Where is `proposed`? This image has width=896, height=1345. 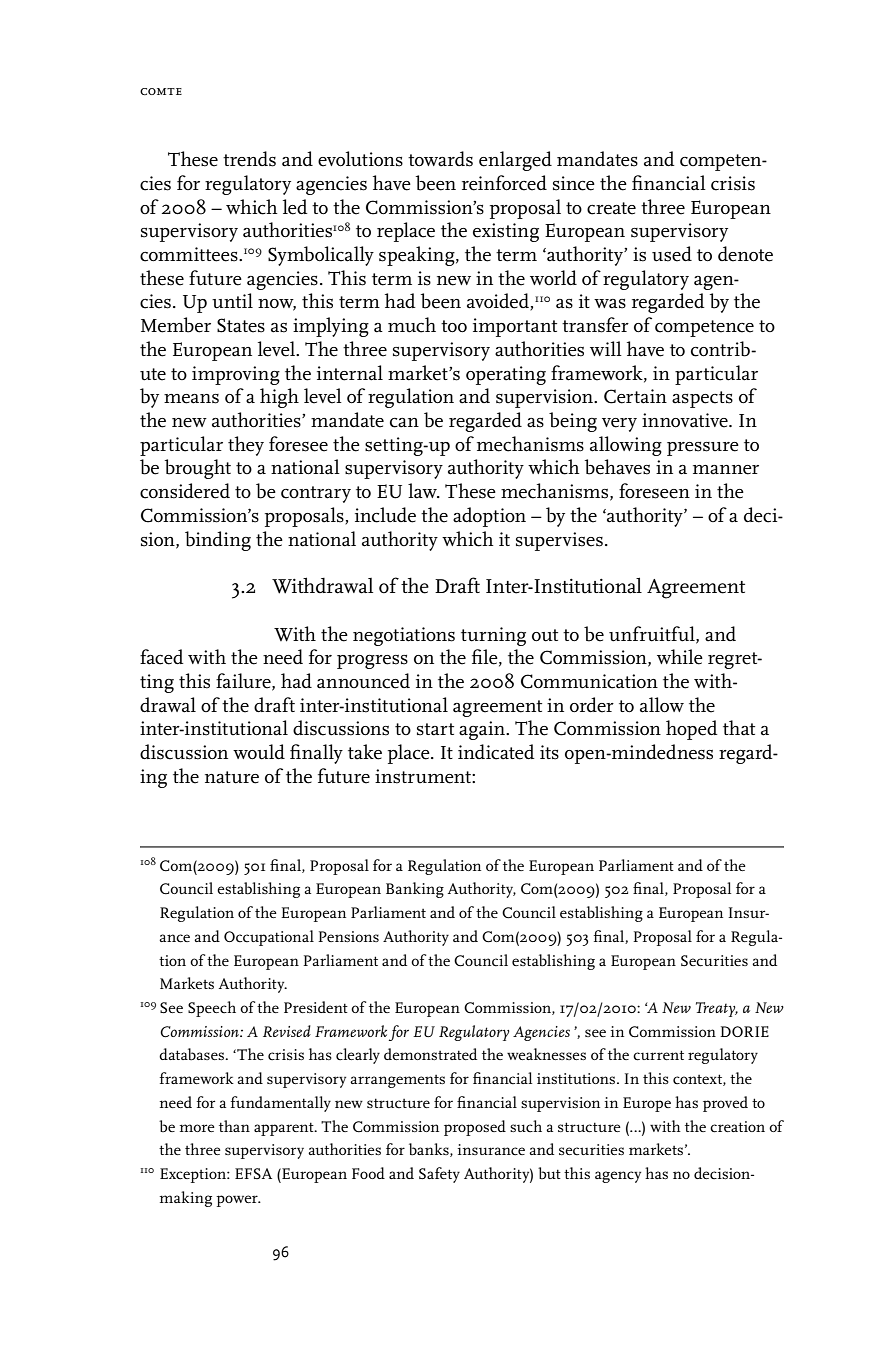 proposed is located at coordinates (475, 1128).
